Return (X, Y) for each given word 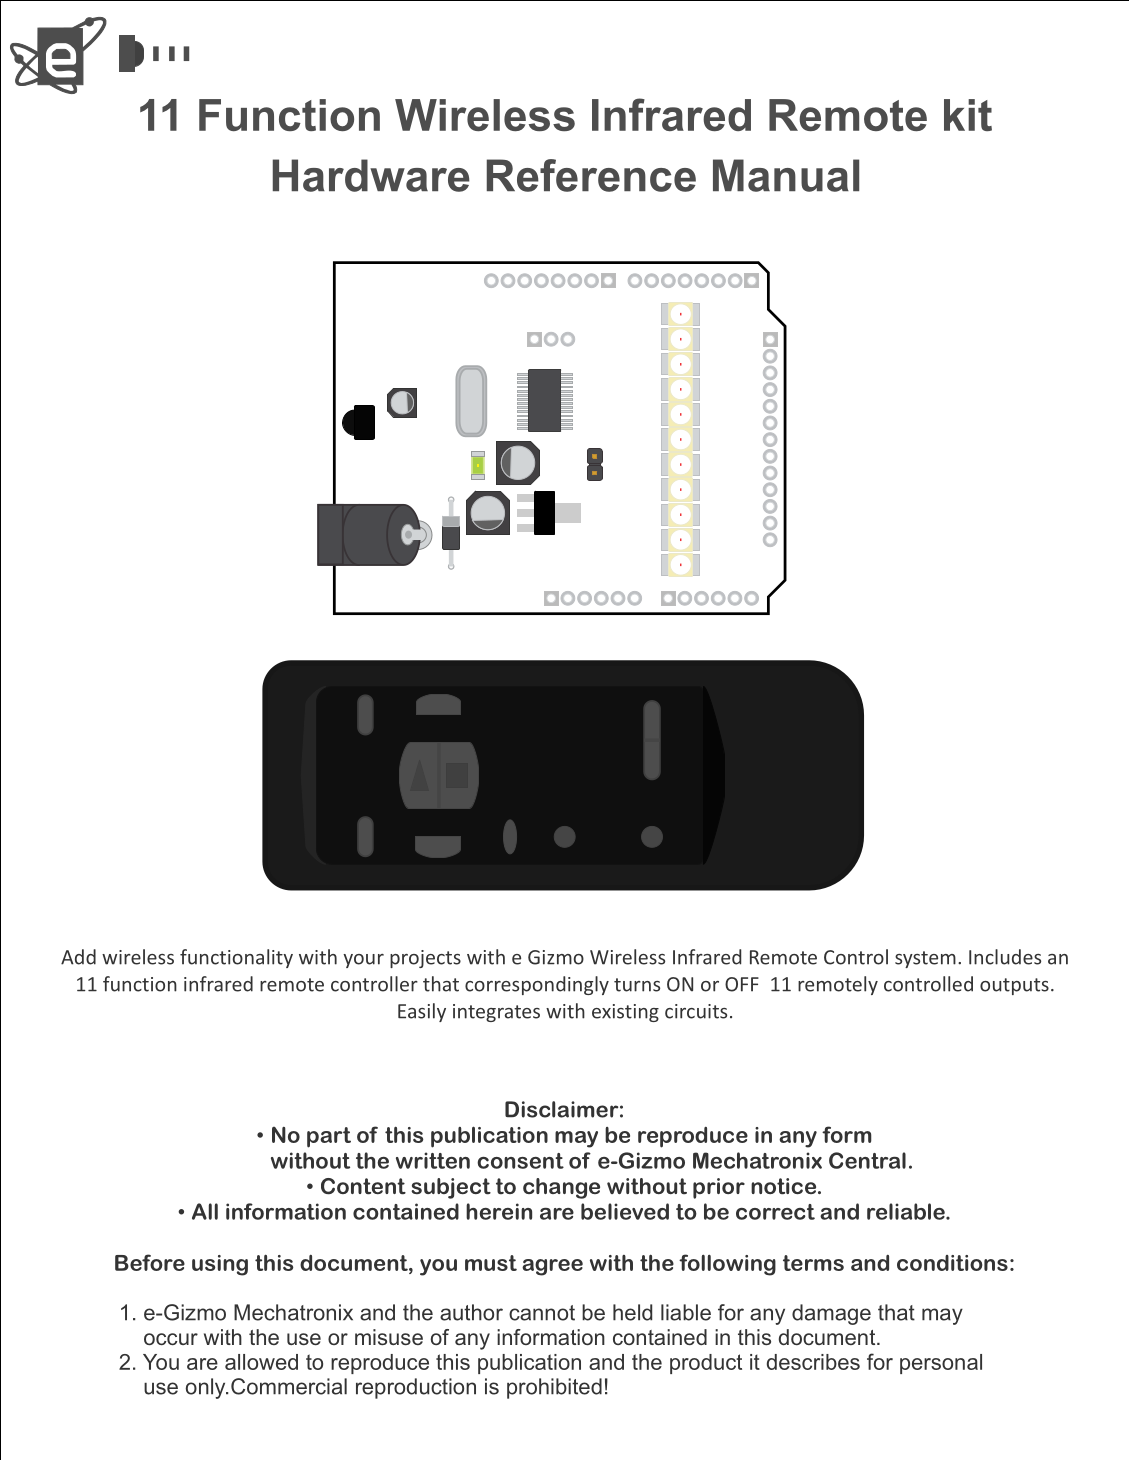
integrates (496, 1013)
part (329, 1137)
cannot (542, 1313)
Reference (591, 175)
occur (171, 1339)
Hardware (371, 175)
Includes (1005, 957)
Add (78, 957)
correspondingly (537, 985)
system (925, 959)
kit (968, 115)
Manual (786, 175)
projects (425, 959)
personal (941, 1364)
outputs (1014, 986)
